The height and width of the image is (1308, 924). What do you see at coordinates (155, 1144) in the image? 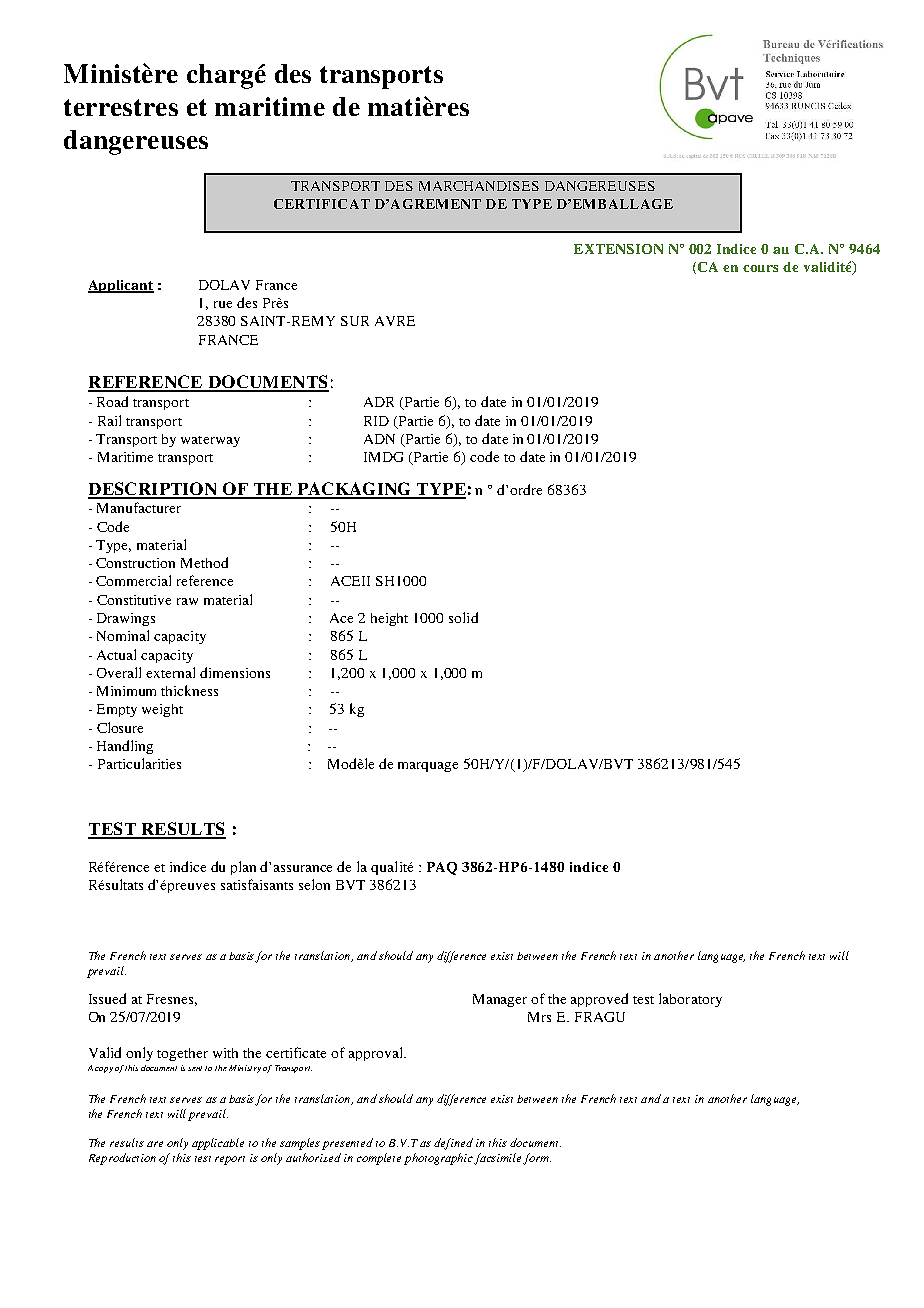
I see `are` at bounding box center [155, 1144].
